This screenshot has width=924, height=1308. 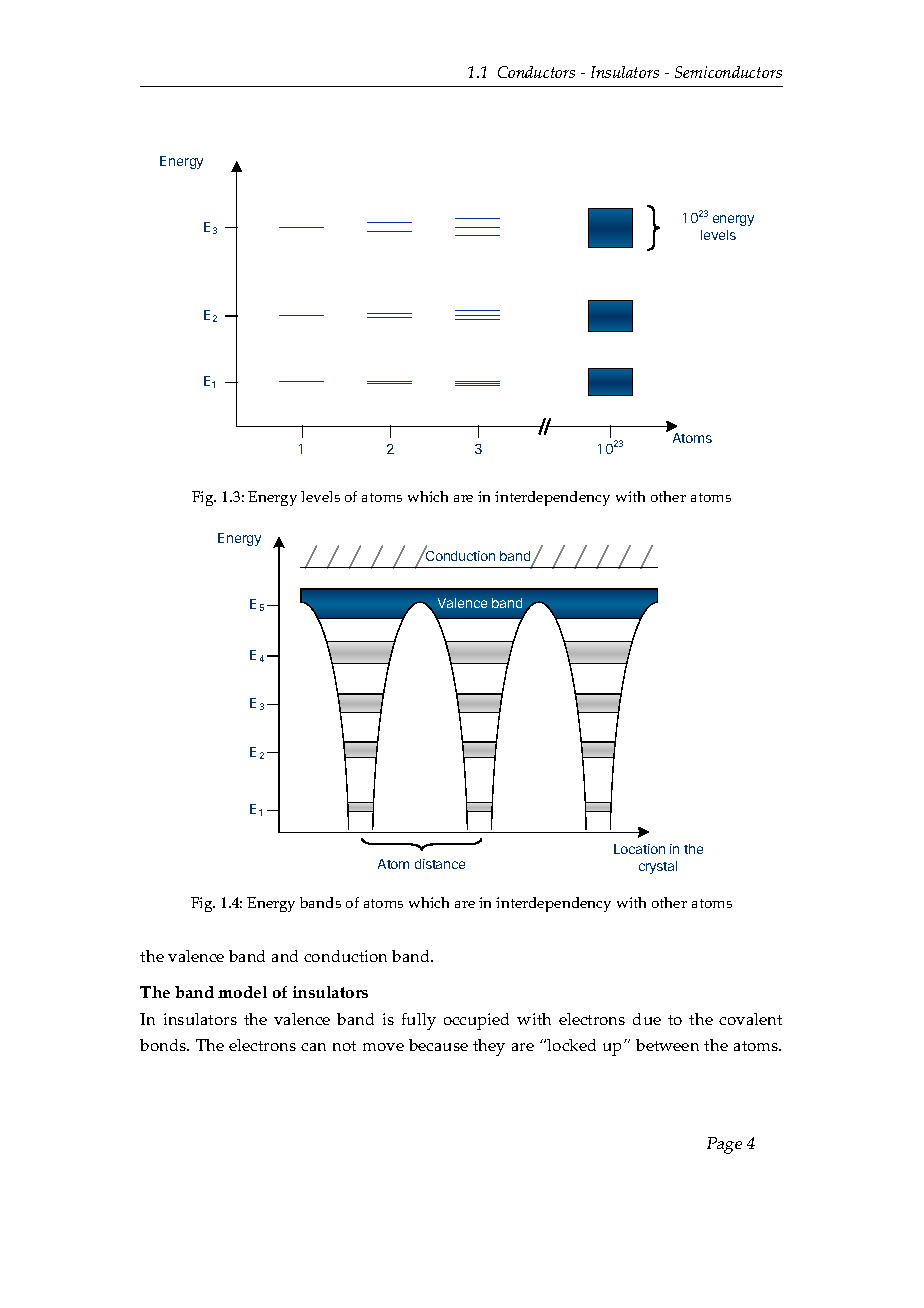 I want to click on occupied, so click(x=476, y=1021).
